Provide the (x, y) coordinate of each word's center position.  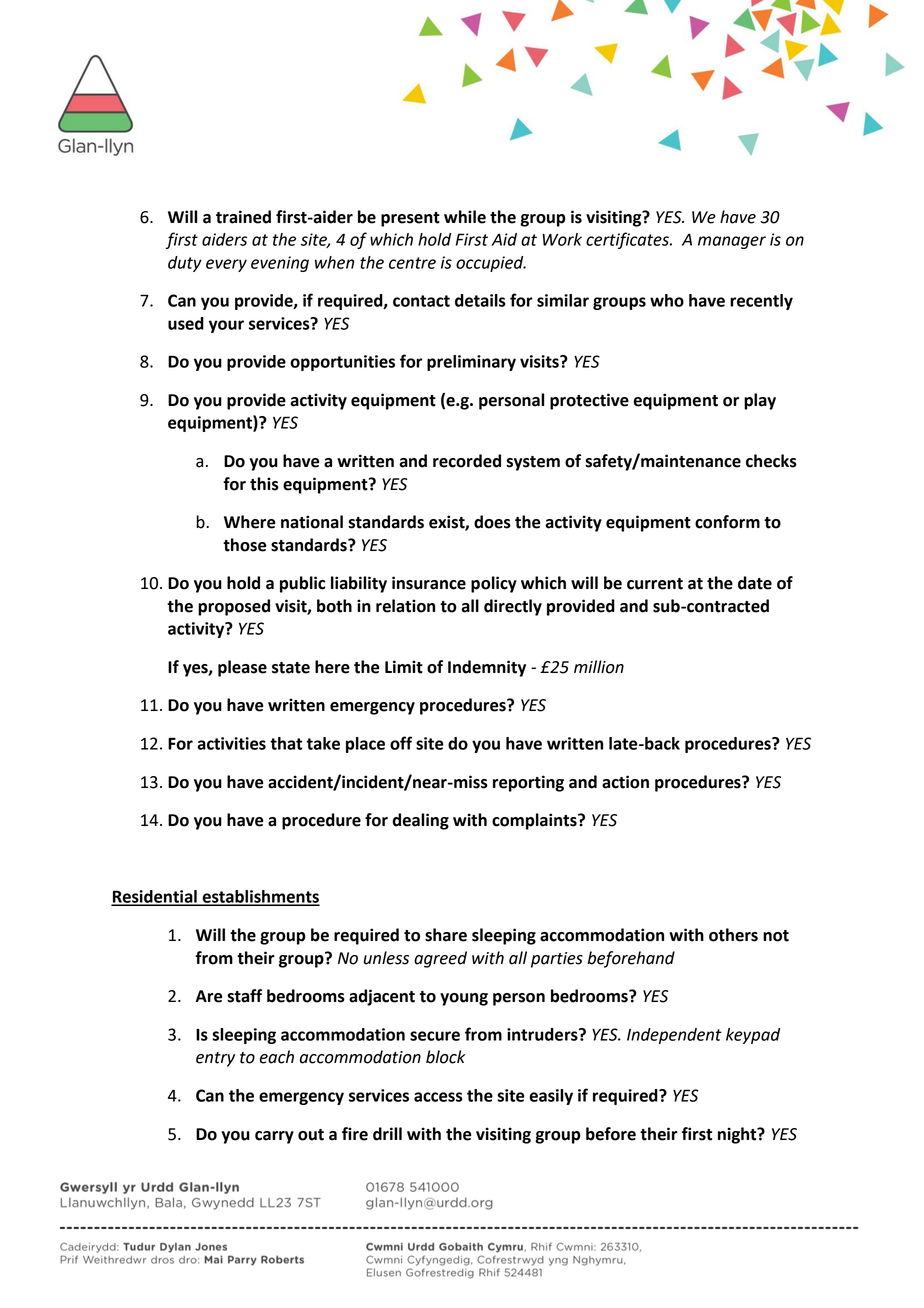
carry (274, 1137)
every (226, 265)
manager (732, 242)
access (438, 1097)
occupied (491, 264)
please (242, 668)
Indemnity (487, 668)
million (599, 667)
